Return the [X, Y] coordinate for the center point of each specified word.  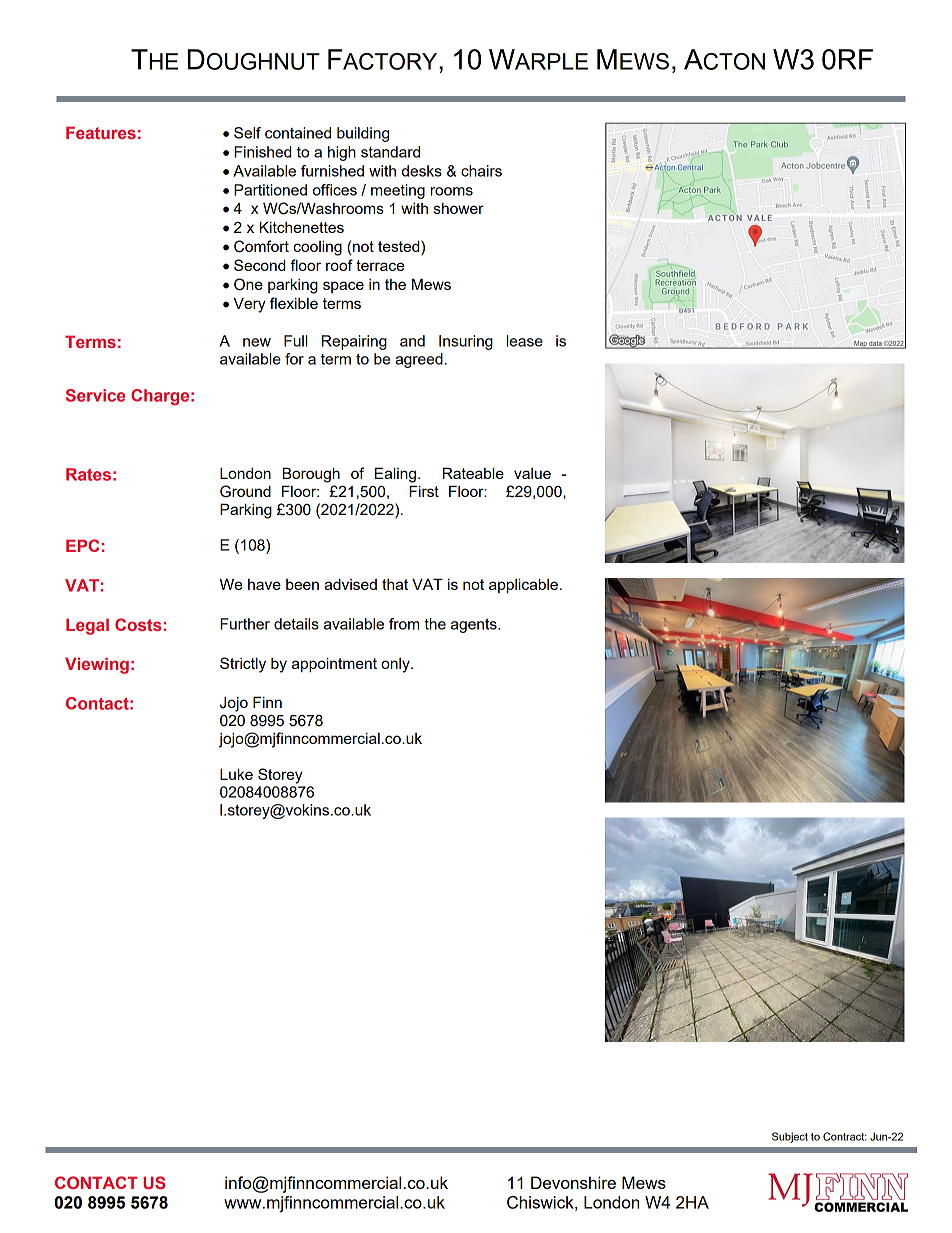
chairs [481, 171]
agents [475, 626]
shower [459, 208]
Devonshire [573, 1182]
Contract [845, 1136]
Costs [138, 624]
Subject [790, 1137]
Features [101, 132]
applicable [523, 585]
